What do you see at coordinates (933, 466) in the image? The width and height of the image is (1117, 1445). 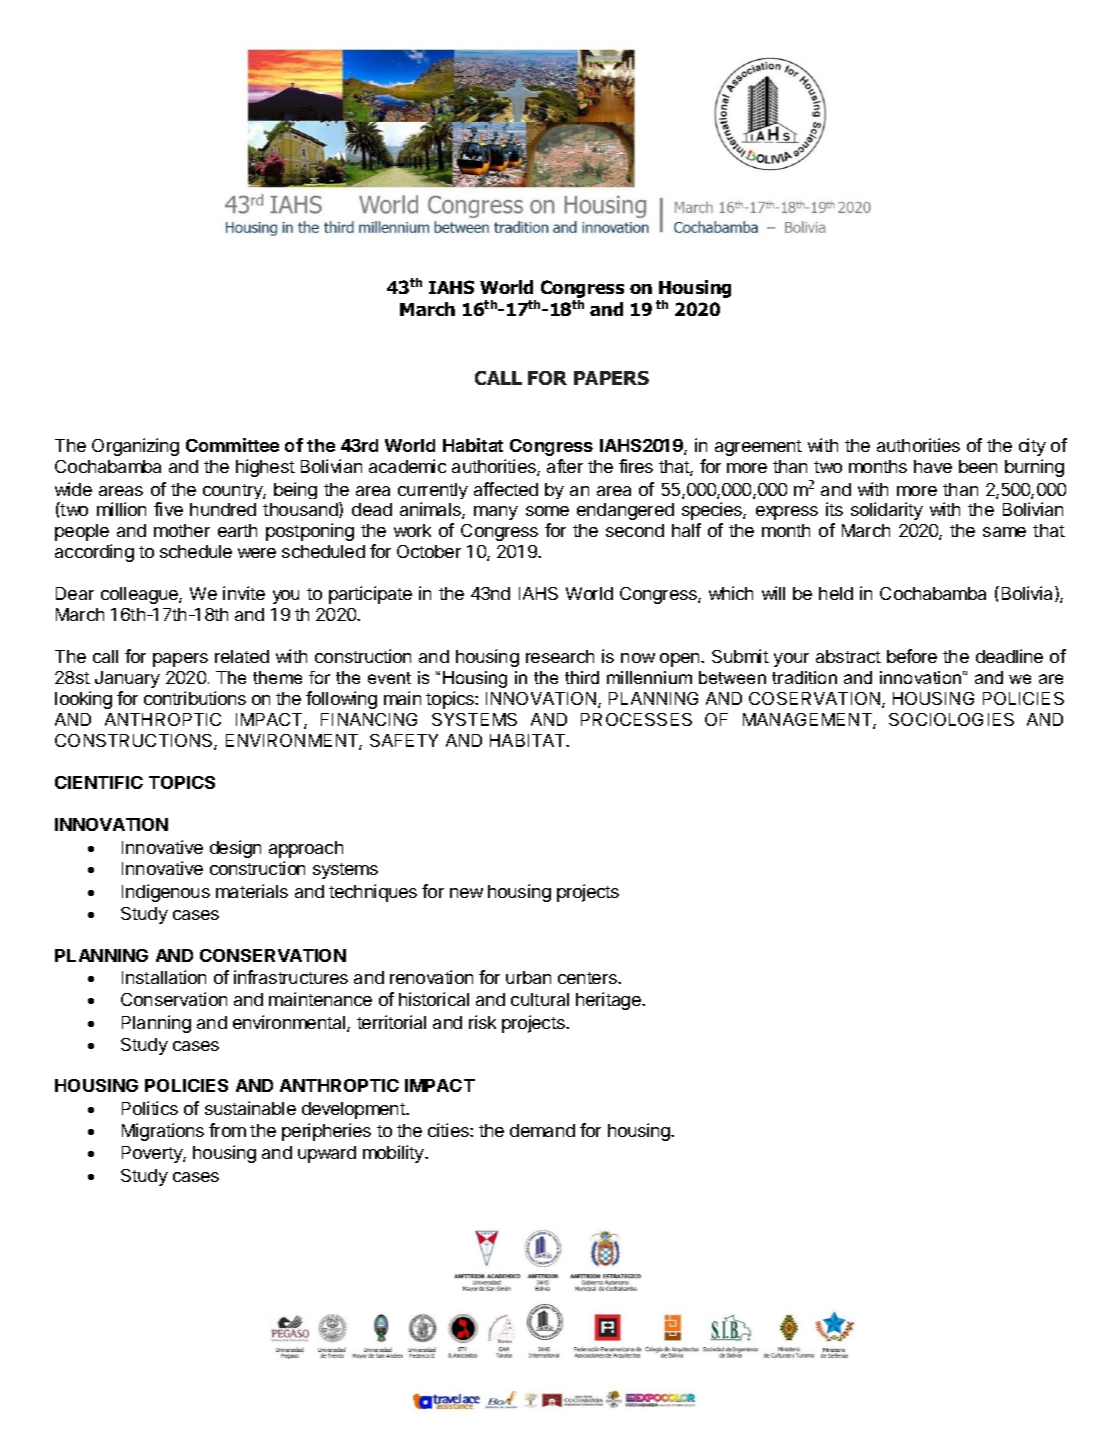 I see `have` at bounding box center [933, 466].
